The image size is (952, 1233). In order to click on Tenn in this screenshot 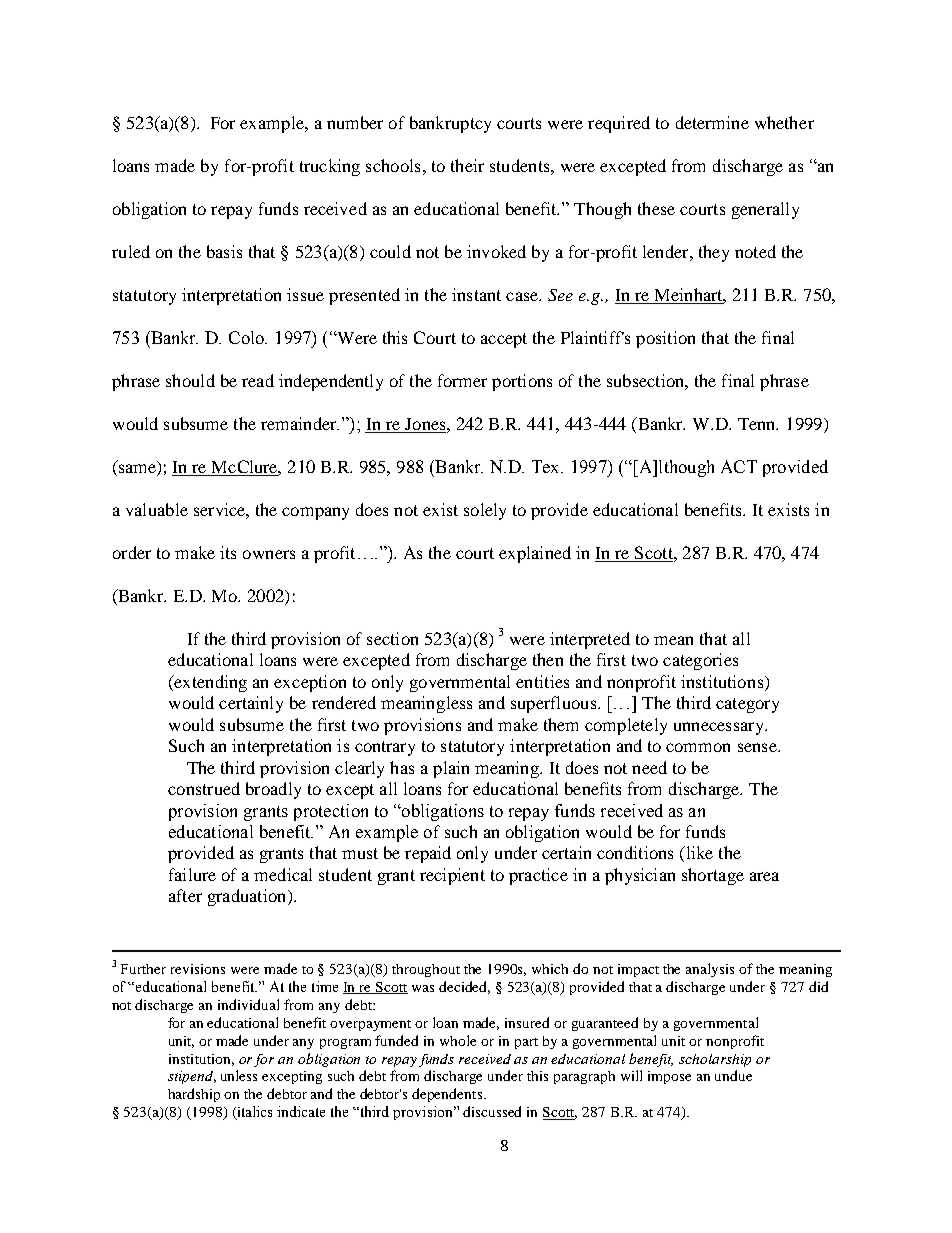, I will do `click(758, 424)`.
